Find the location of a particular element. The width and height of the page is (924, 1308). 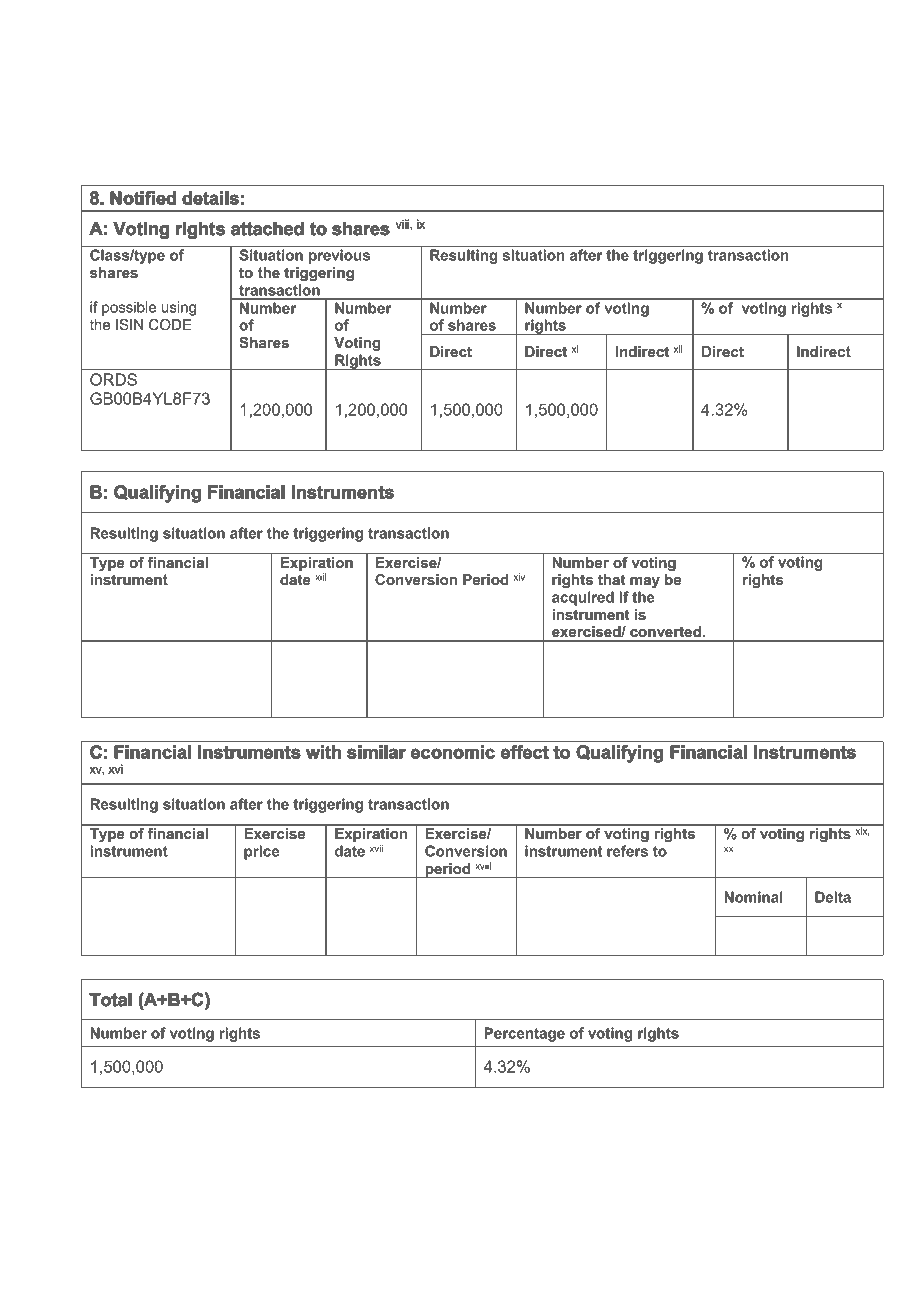

Percentage is located at coordinates (524, 1034).
